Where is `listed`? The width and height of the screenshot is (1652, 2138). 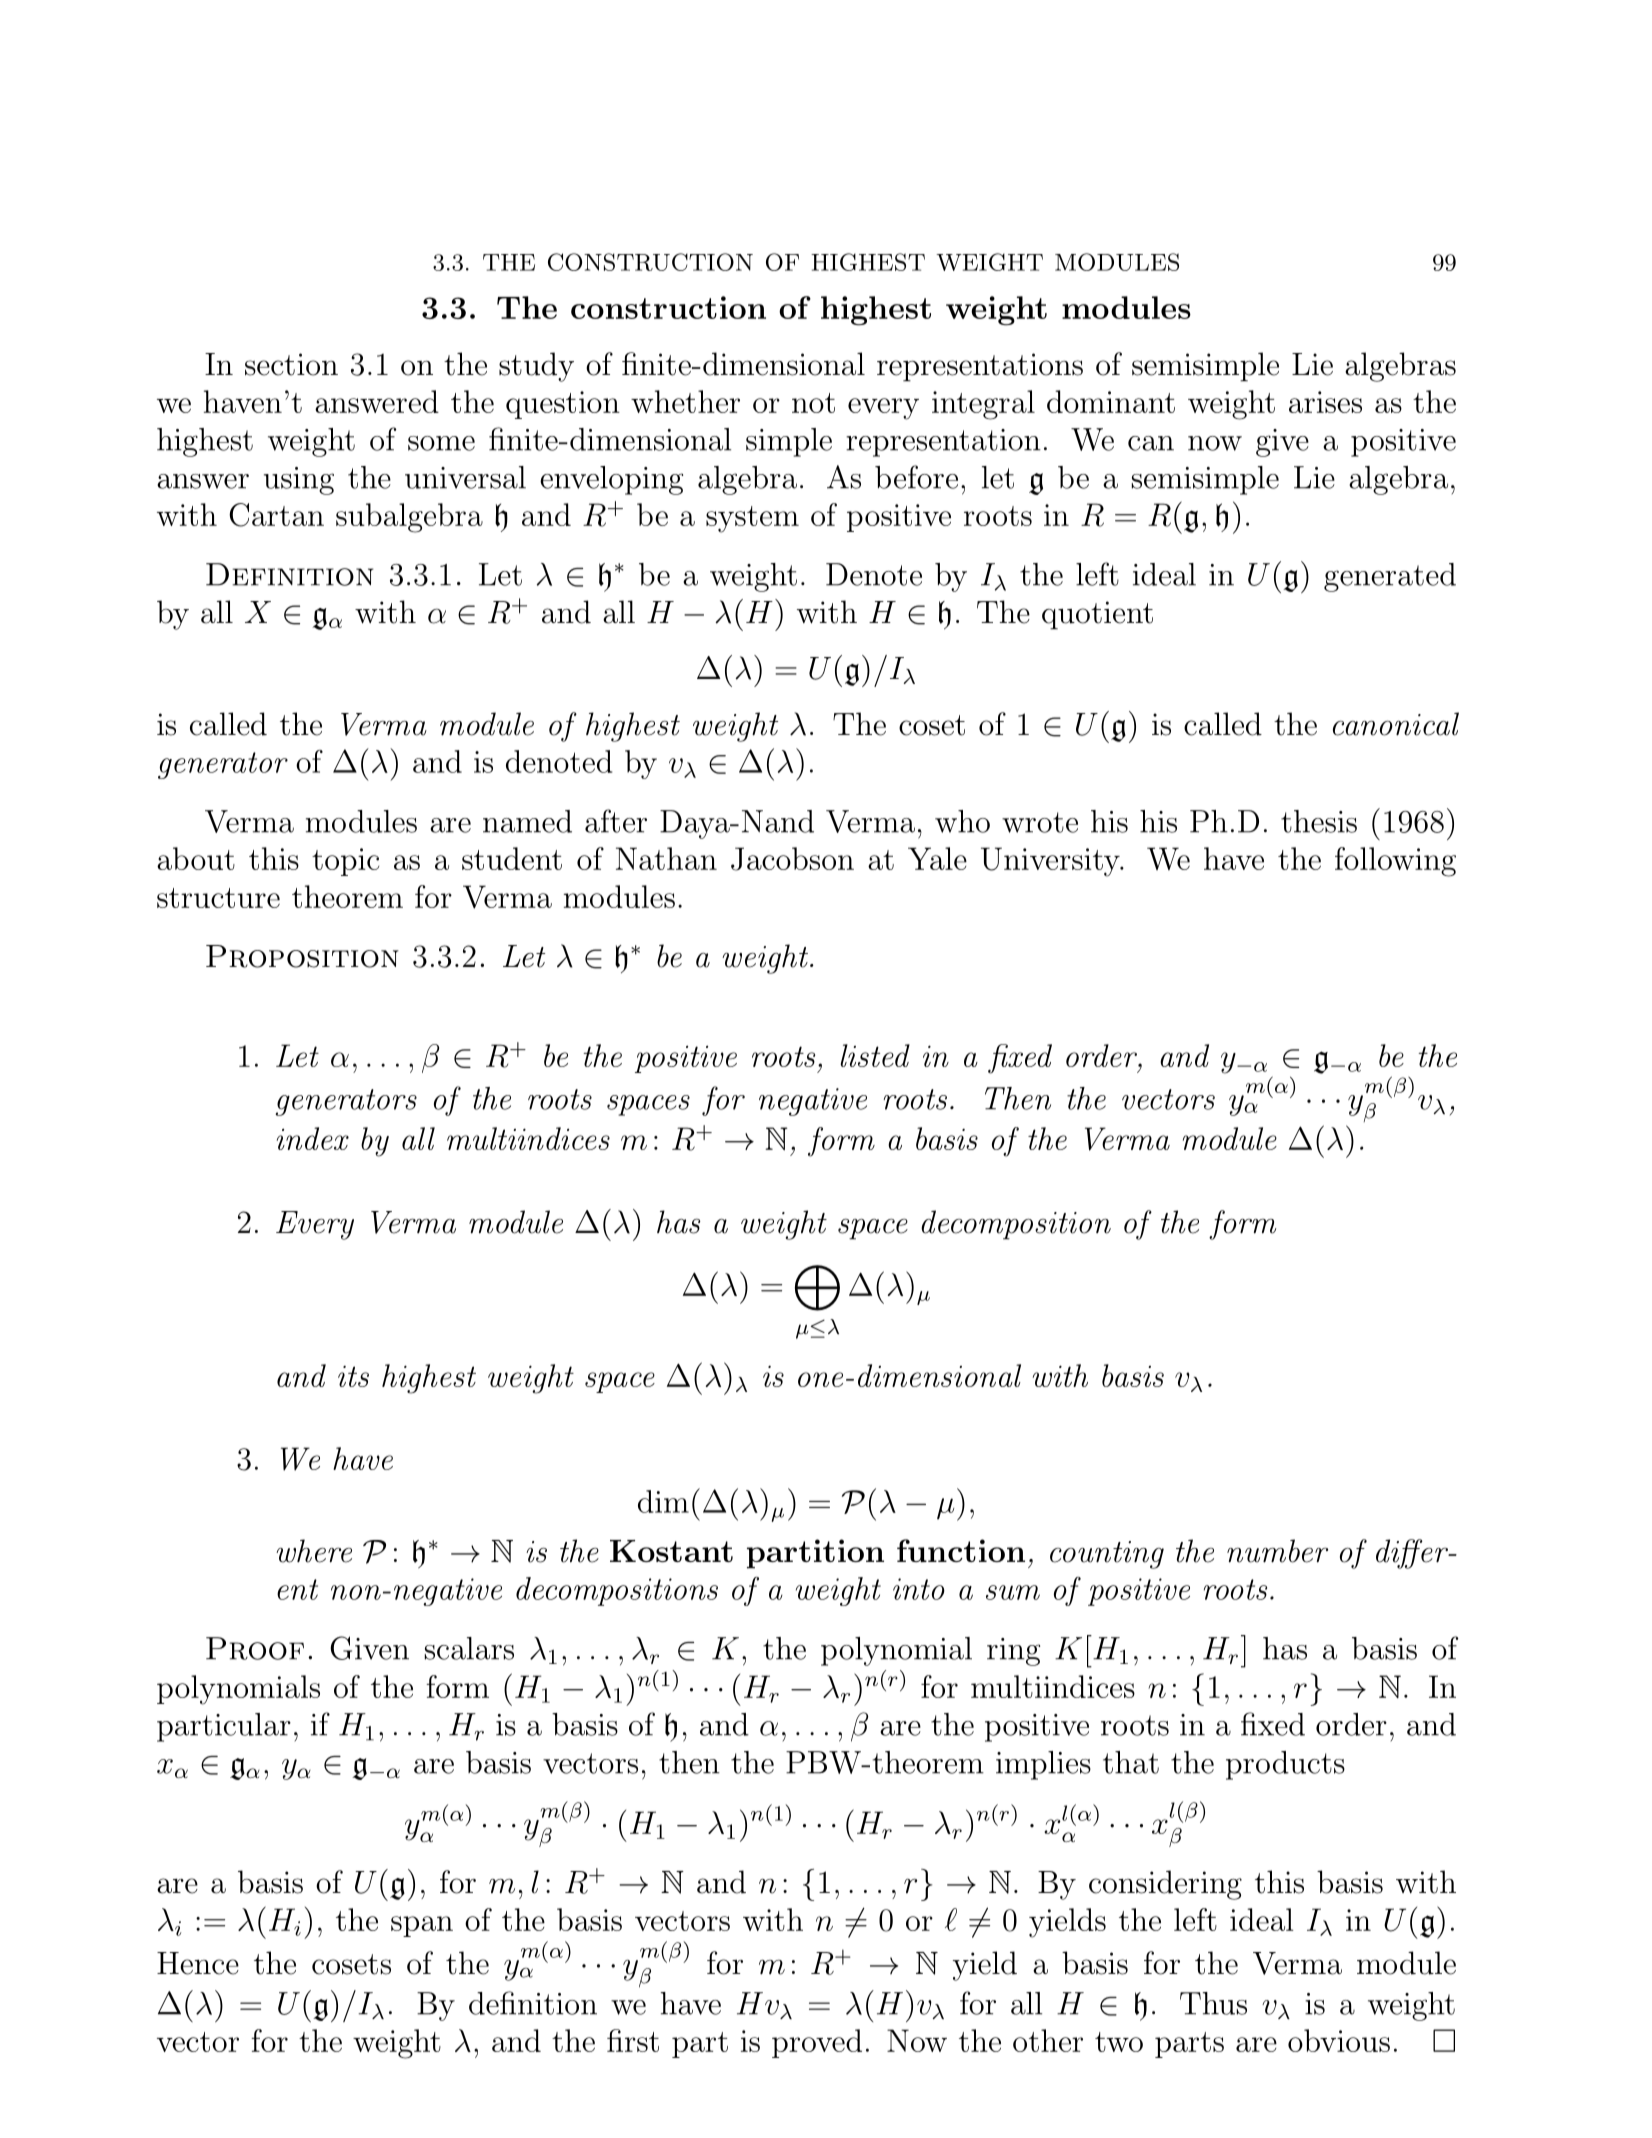 listed is located at coordinates (875, 1055).
